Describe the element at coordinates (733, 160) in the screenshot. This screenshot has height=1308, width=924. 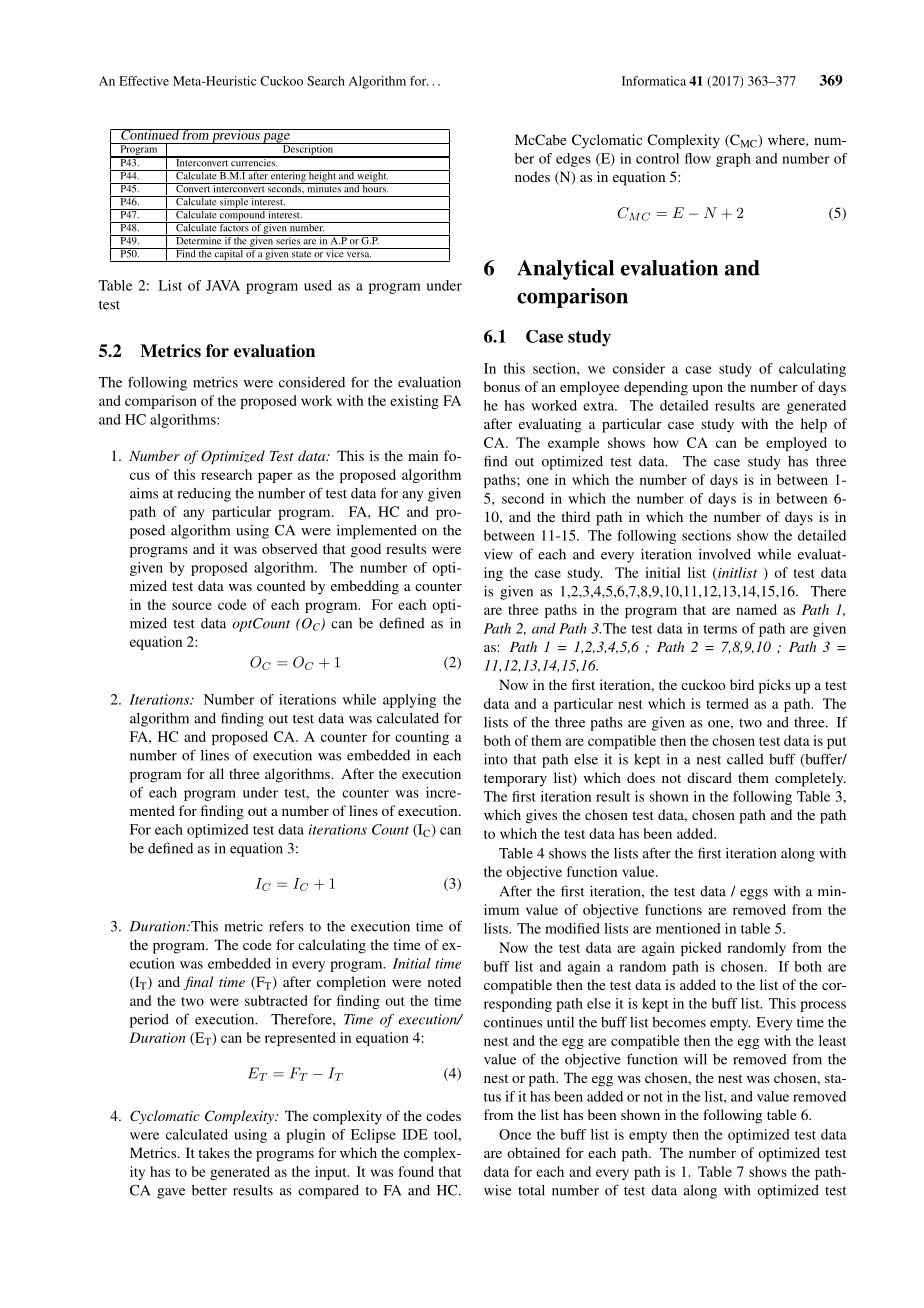
I see `graph` at that location.
